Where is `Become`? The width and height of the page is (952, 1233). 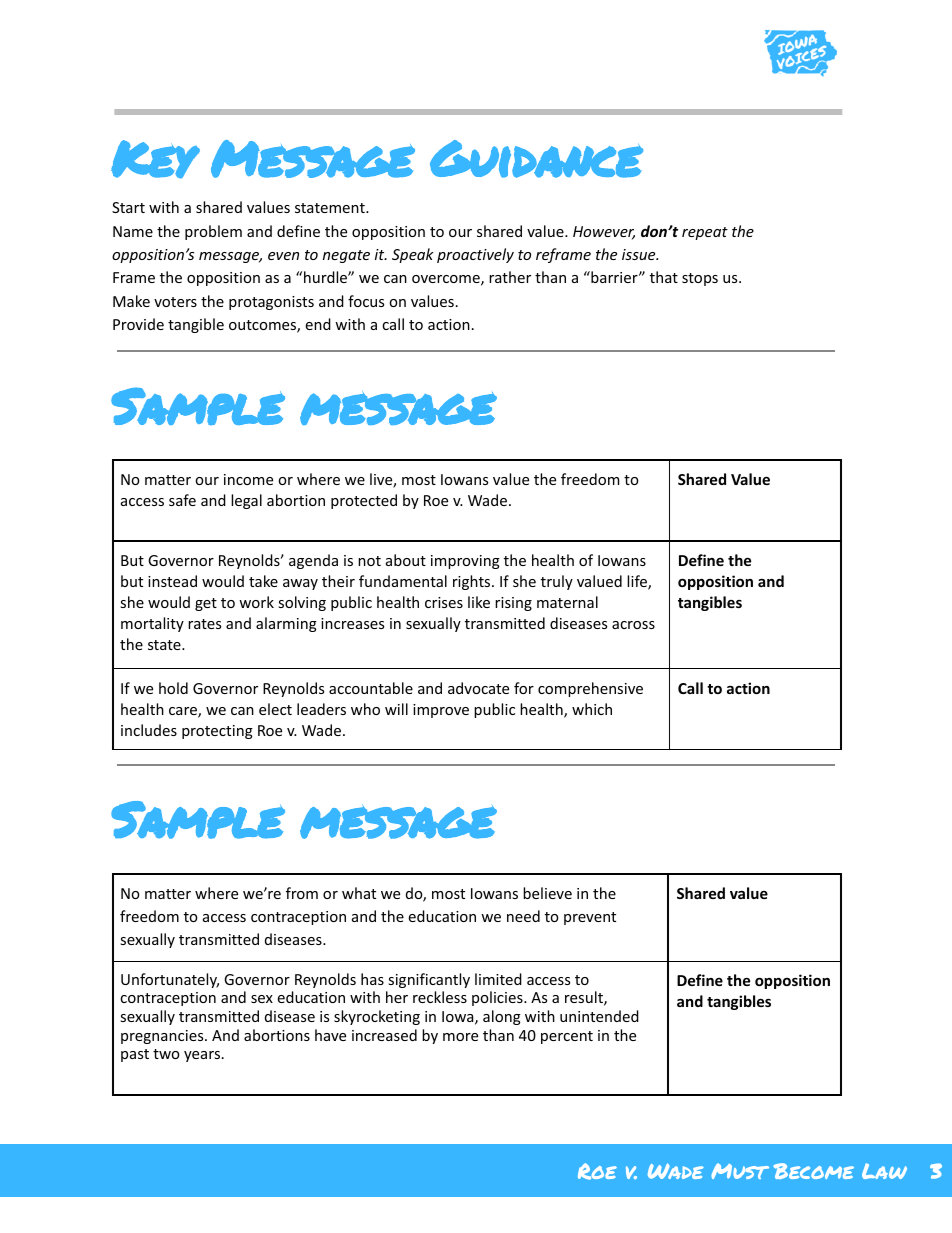 Become is located at coordinates (813, 1171).
